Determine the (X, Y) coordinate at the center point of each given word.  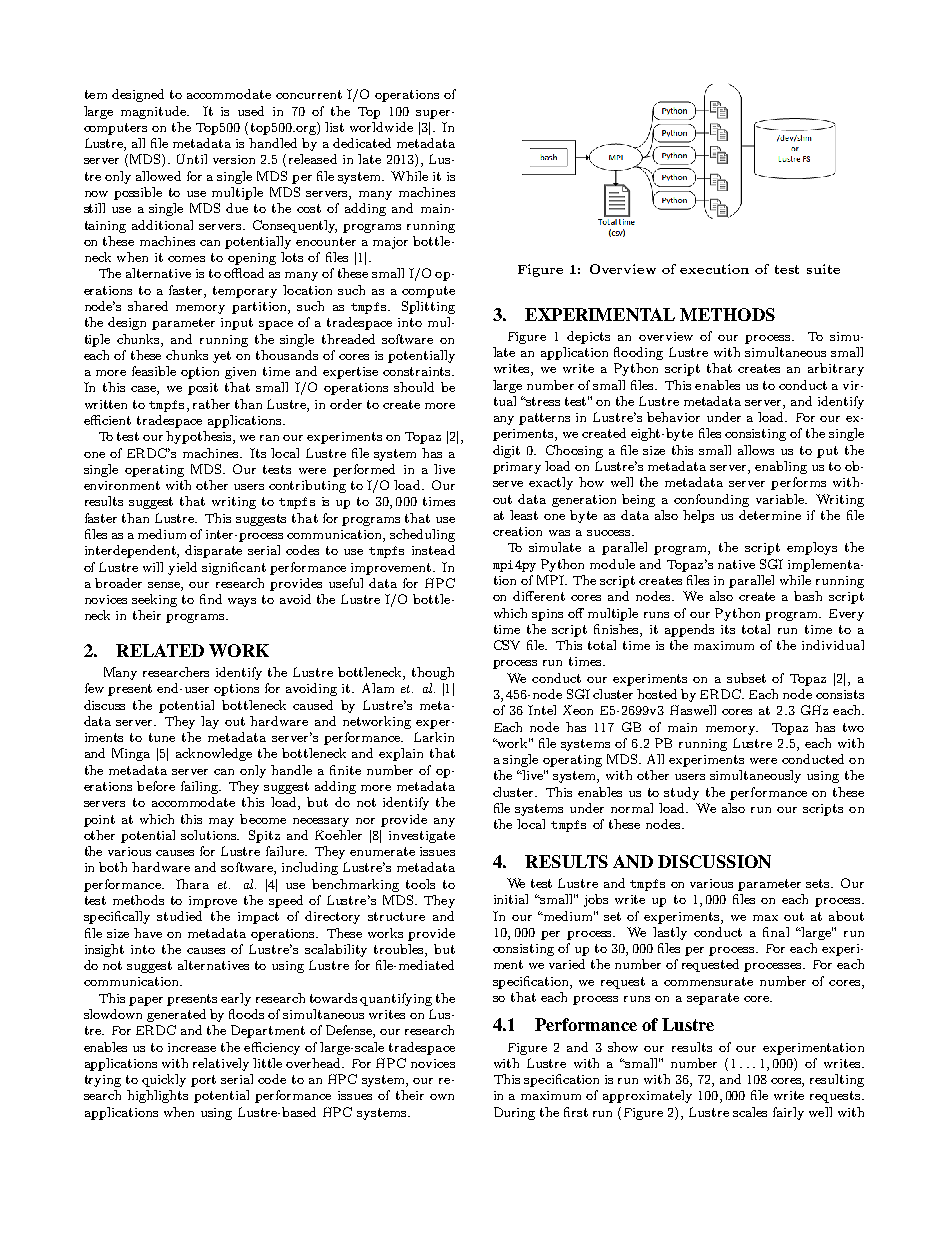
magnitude (155, 112)
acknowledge (214, 754)
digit (506, 451)
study (681, 793)
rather (211, 404)
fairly (788, 1113)
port (203, 1081)
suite (823, 269)
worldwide (381, 127)
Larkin (434, 737)
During (514, 1113)
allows (756, 450)
